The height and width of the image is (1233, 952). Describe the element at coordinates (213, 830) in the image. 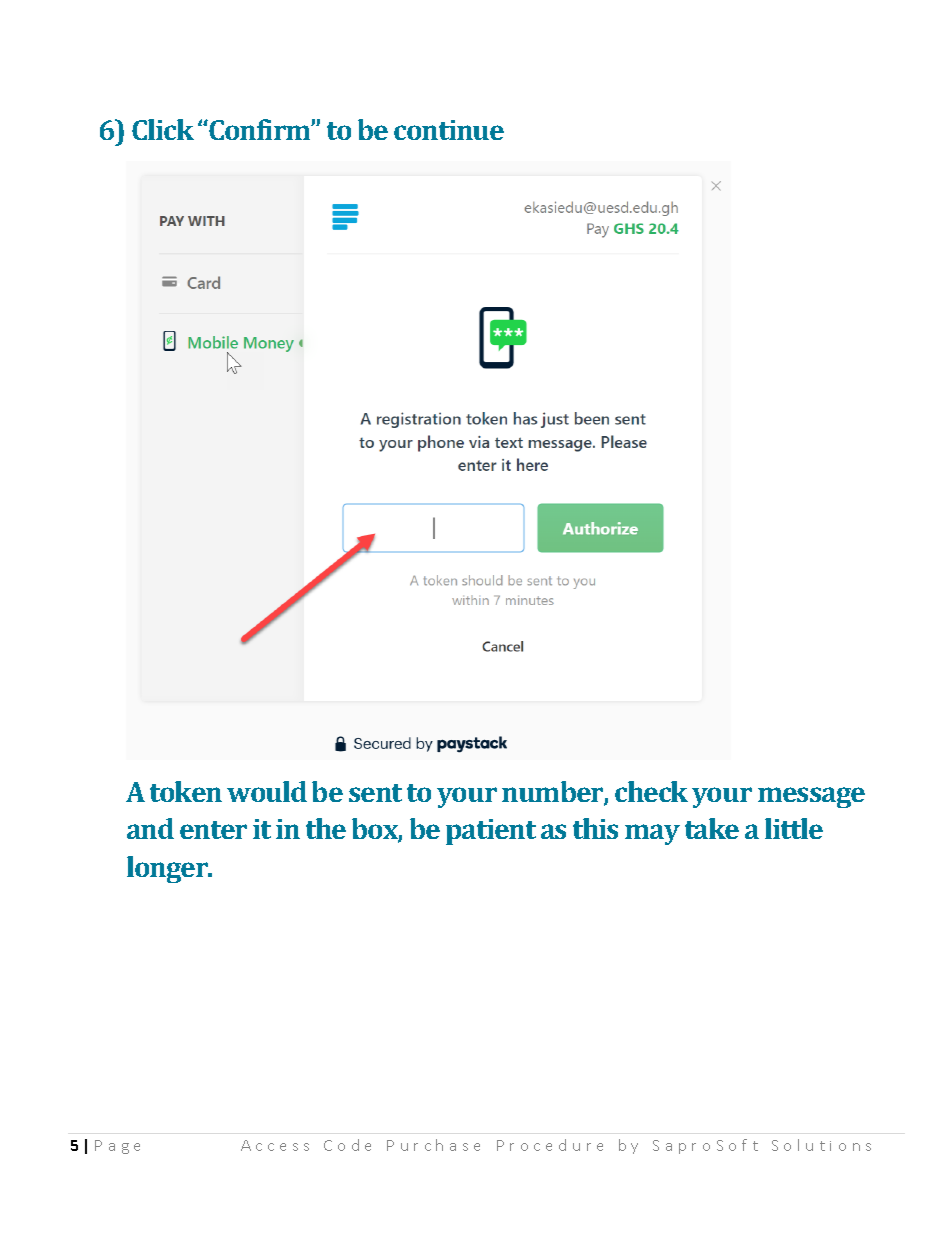

I see `enter` at that location.
